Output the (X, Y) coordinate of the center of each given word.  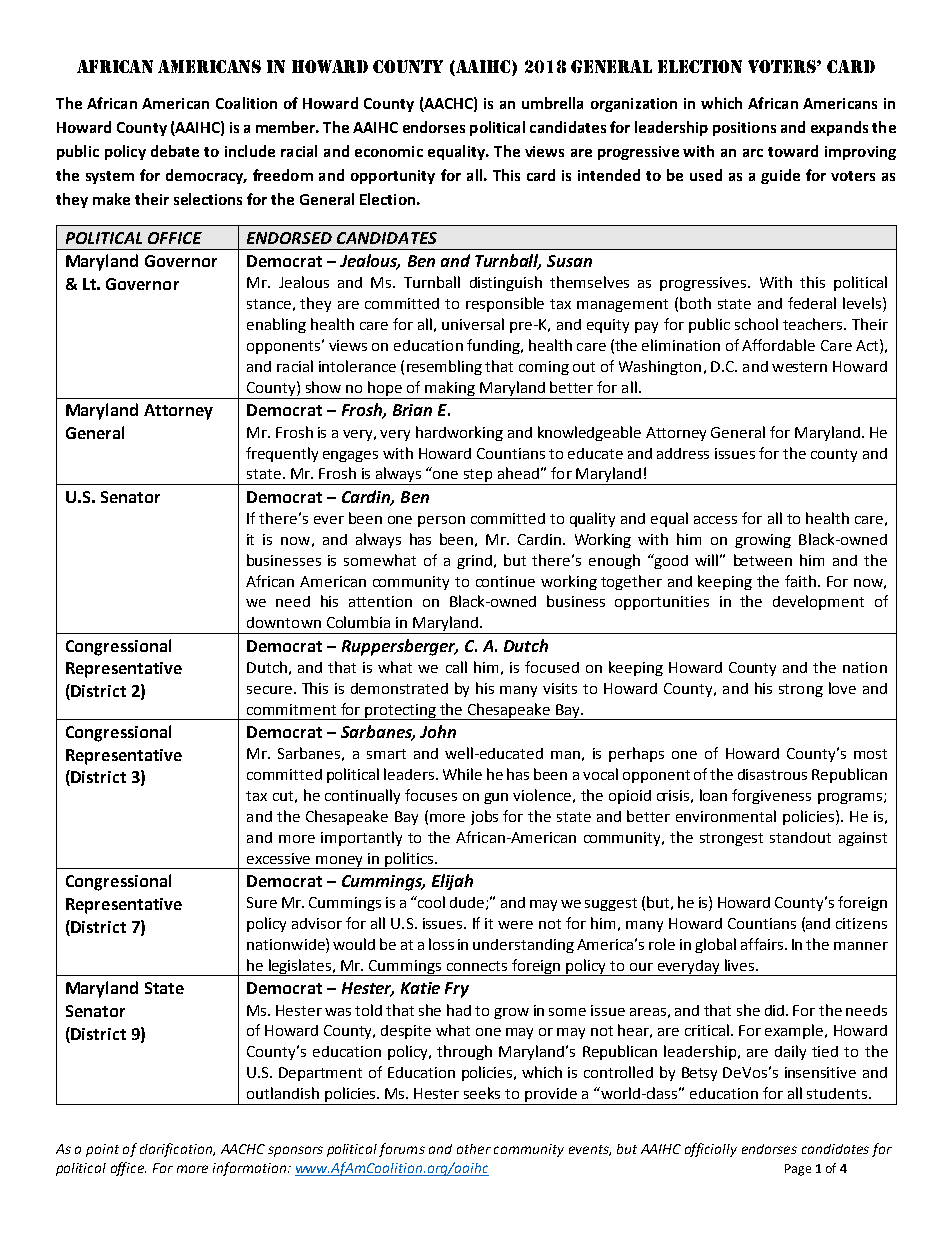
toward (793, 151)
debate (175, 151)
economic (389, 151)
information (251, 1169)
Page (798, 1170)
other (474, 1149)
